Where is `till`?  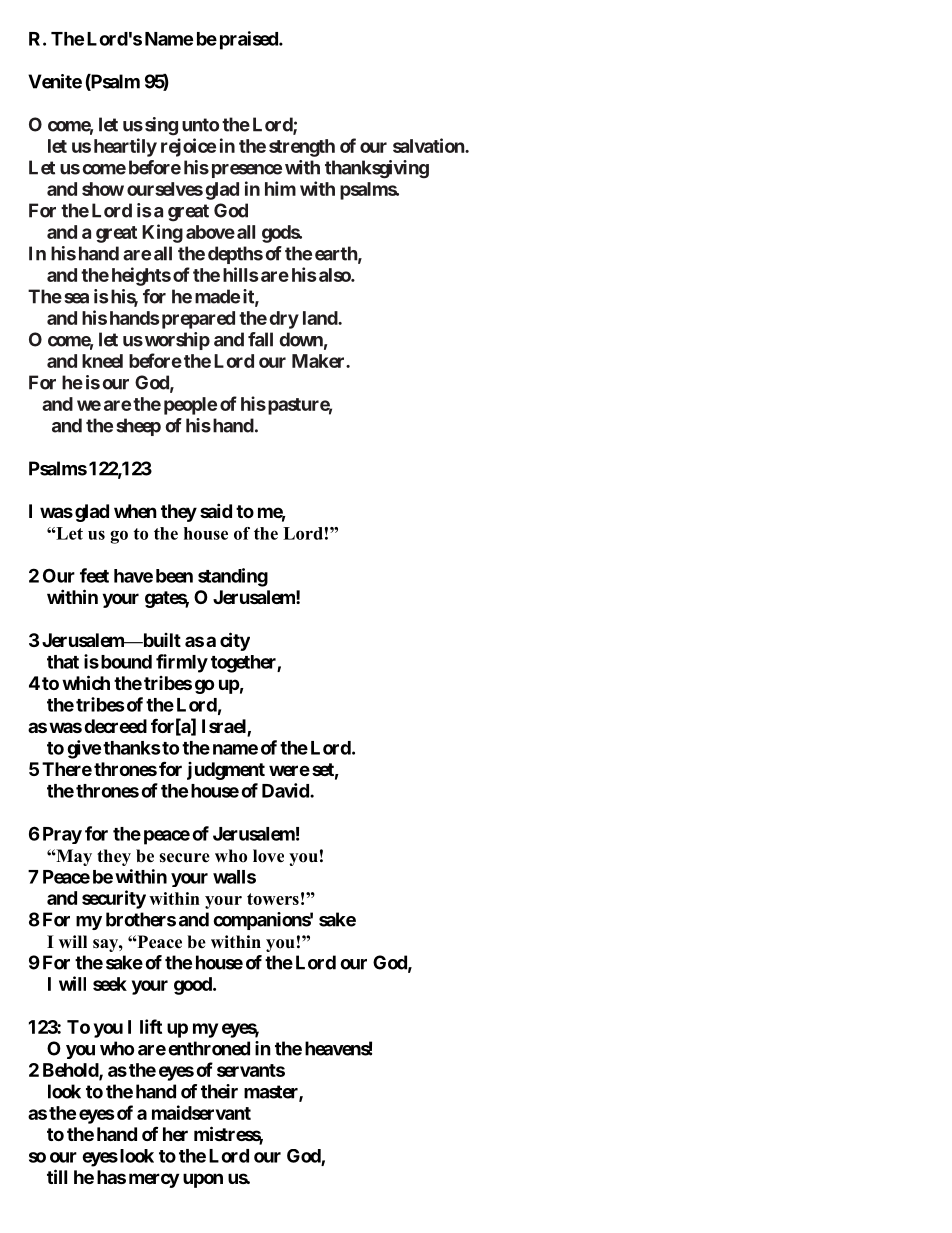
till is located at coordinates (57, 1176).
